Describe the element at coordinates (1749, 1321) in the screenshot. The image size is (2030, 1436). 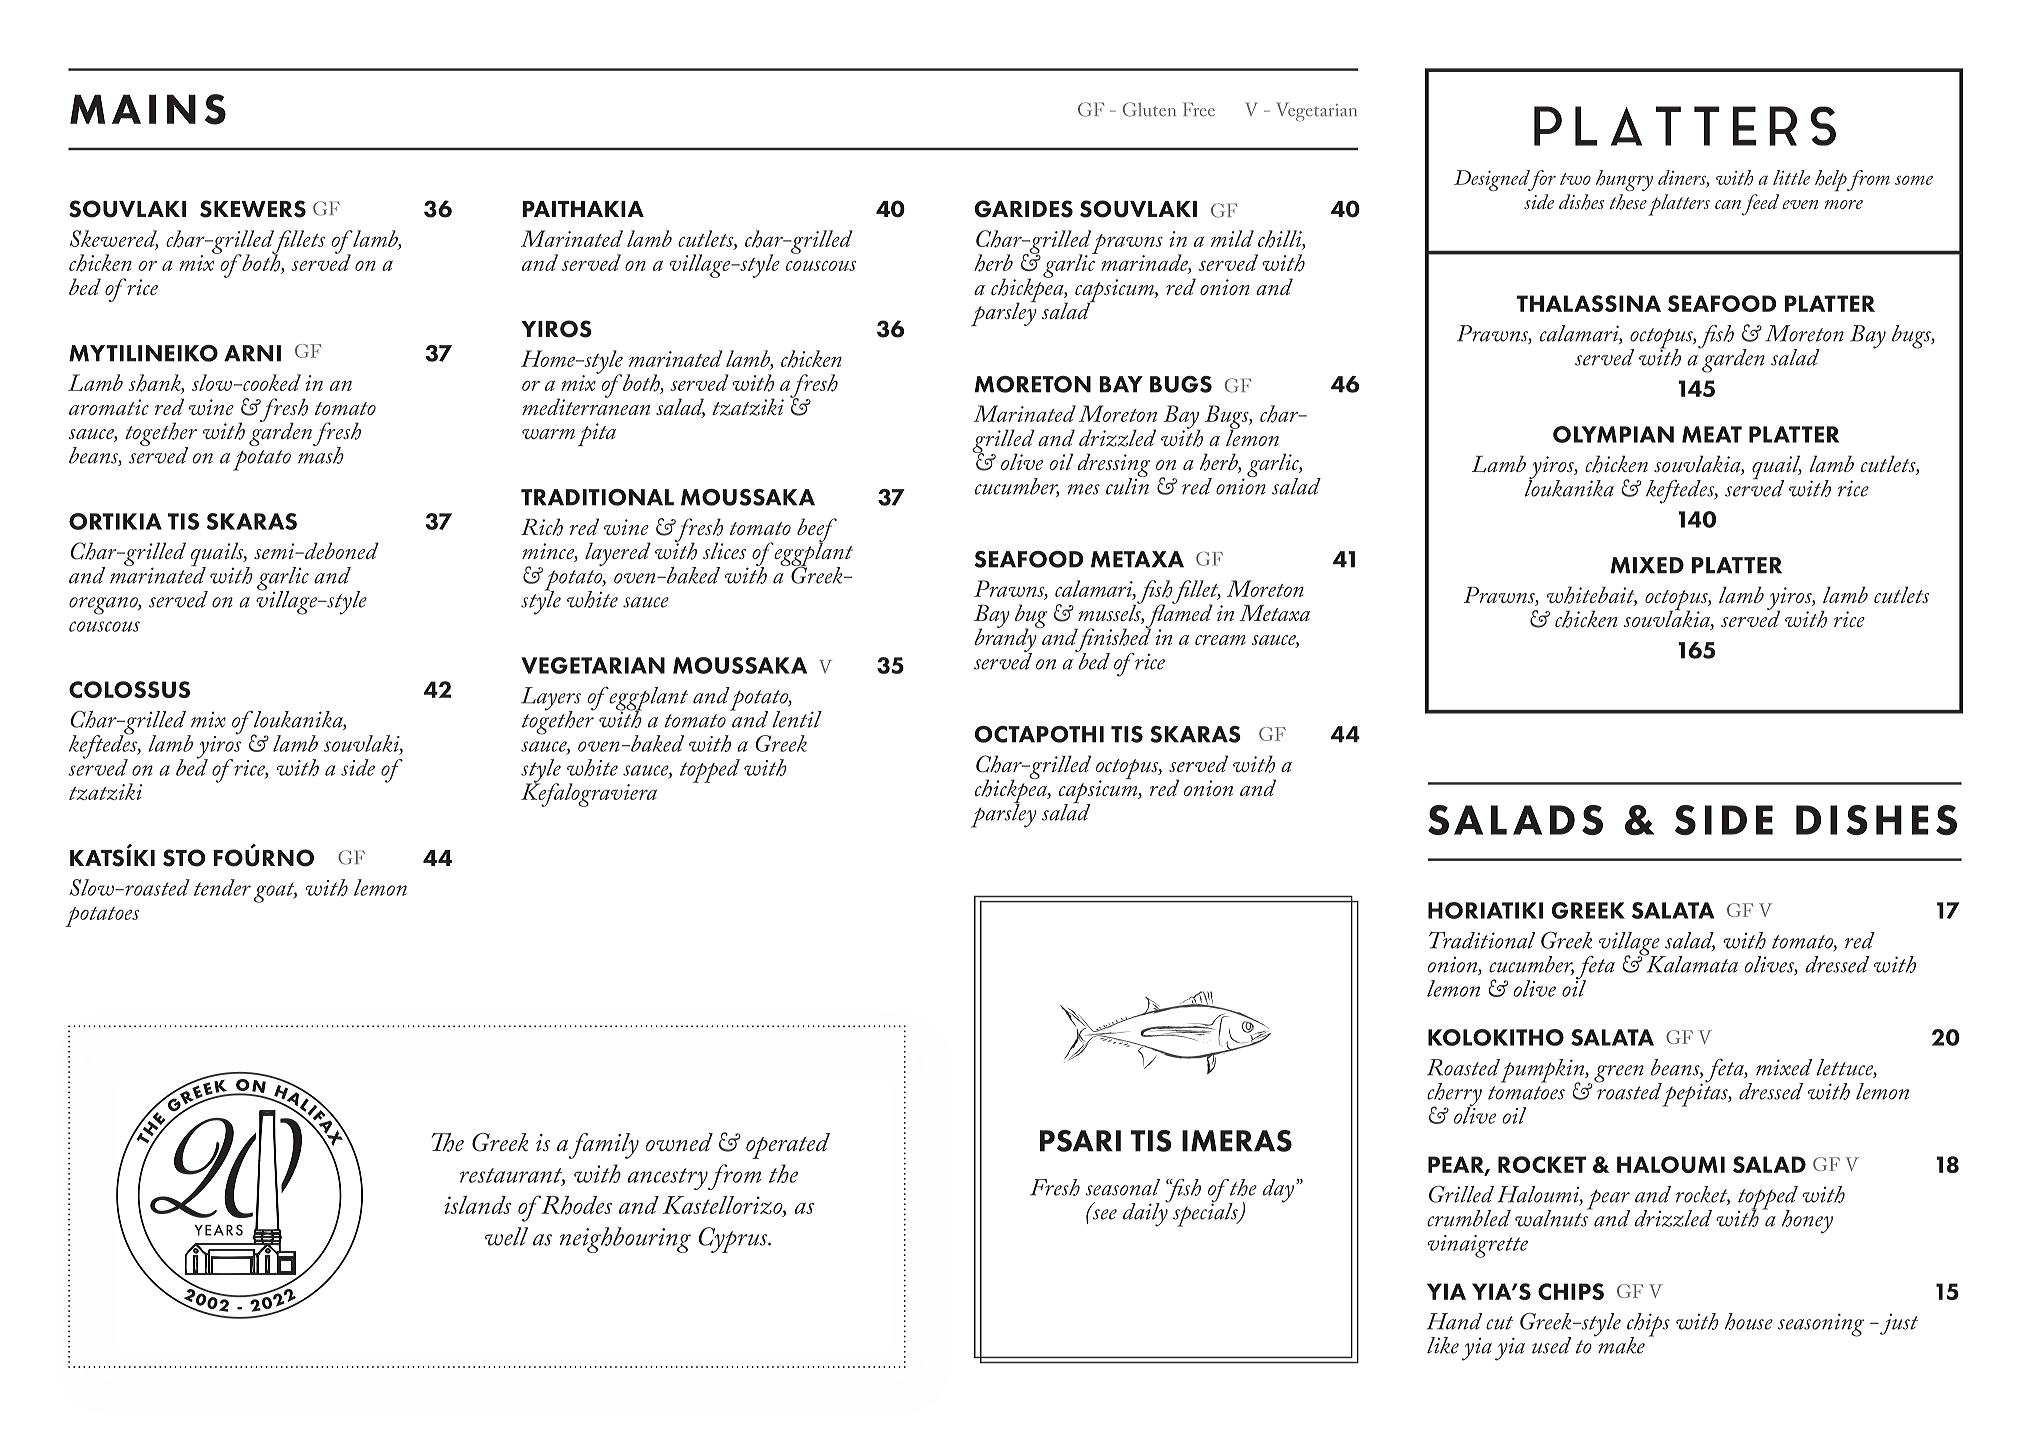
I see `house` at that location.
